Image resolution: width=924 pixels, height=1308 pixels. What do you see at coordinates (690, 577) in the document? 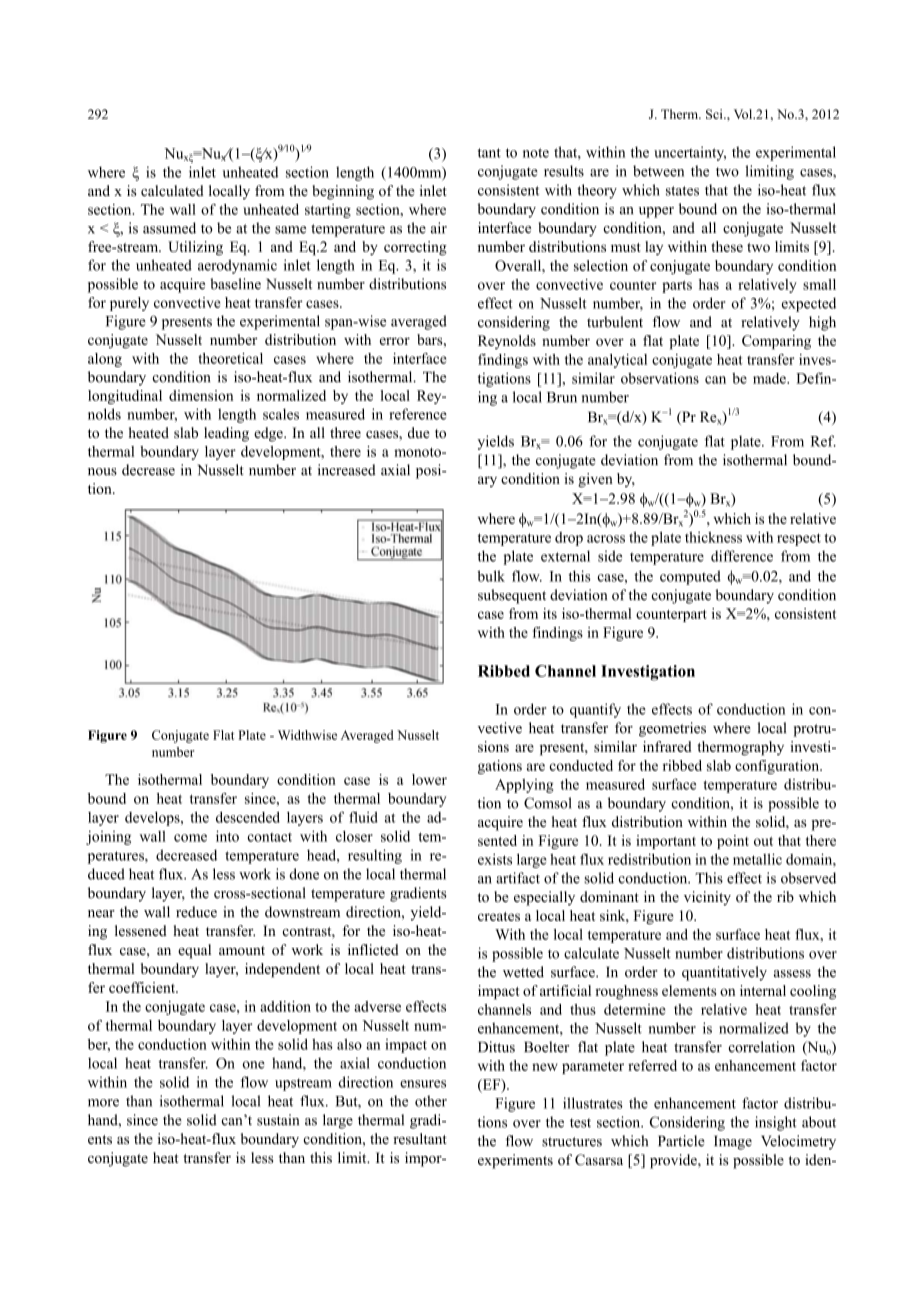
I see `computed` at bounding box center [690, 577].
